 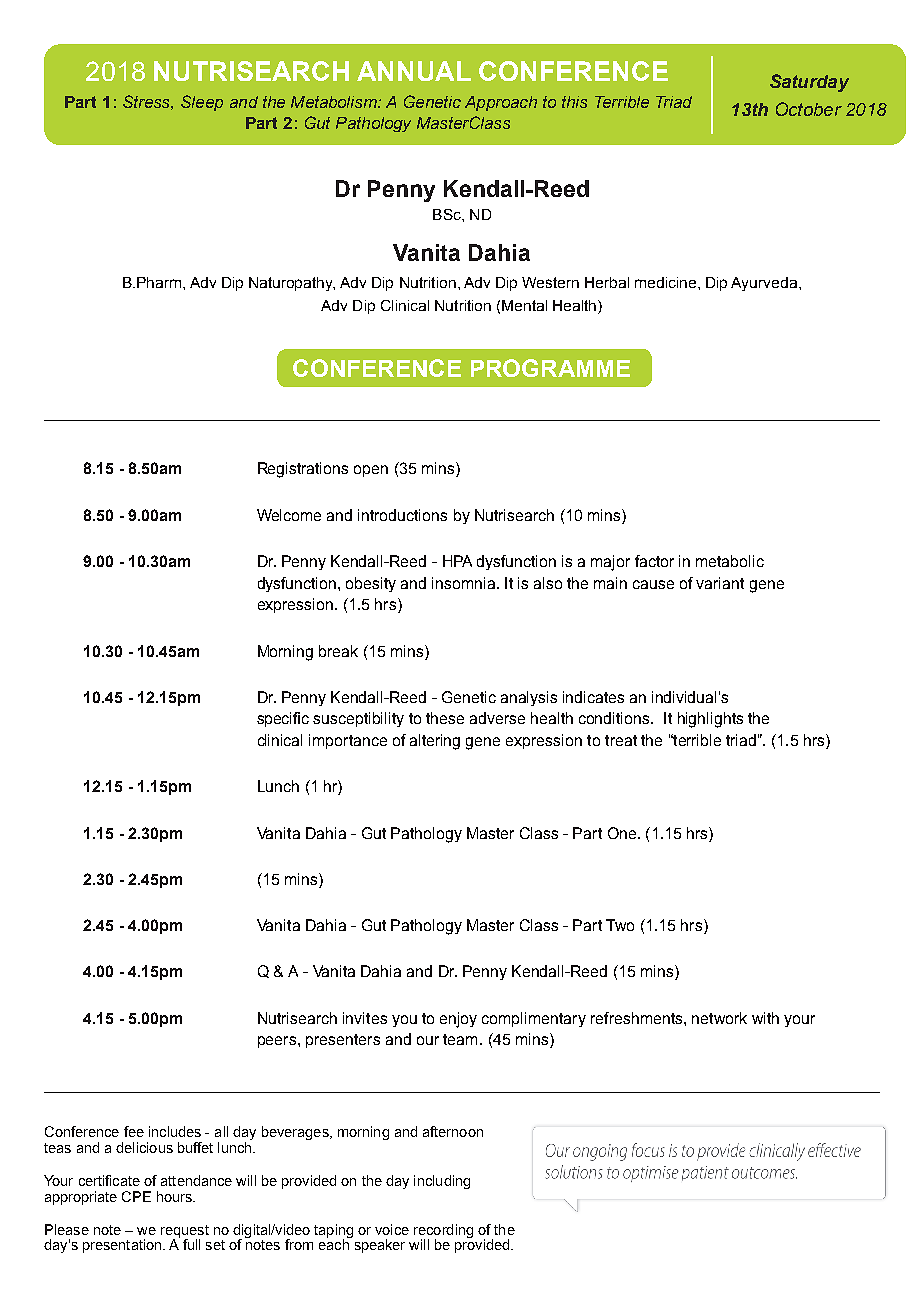 I want to click on network, so click(x=719, y=1018).
